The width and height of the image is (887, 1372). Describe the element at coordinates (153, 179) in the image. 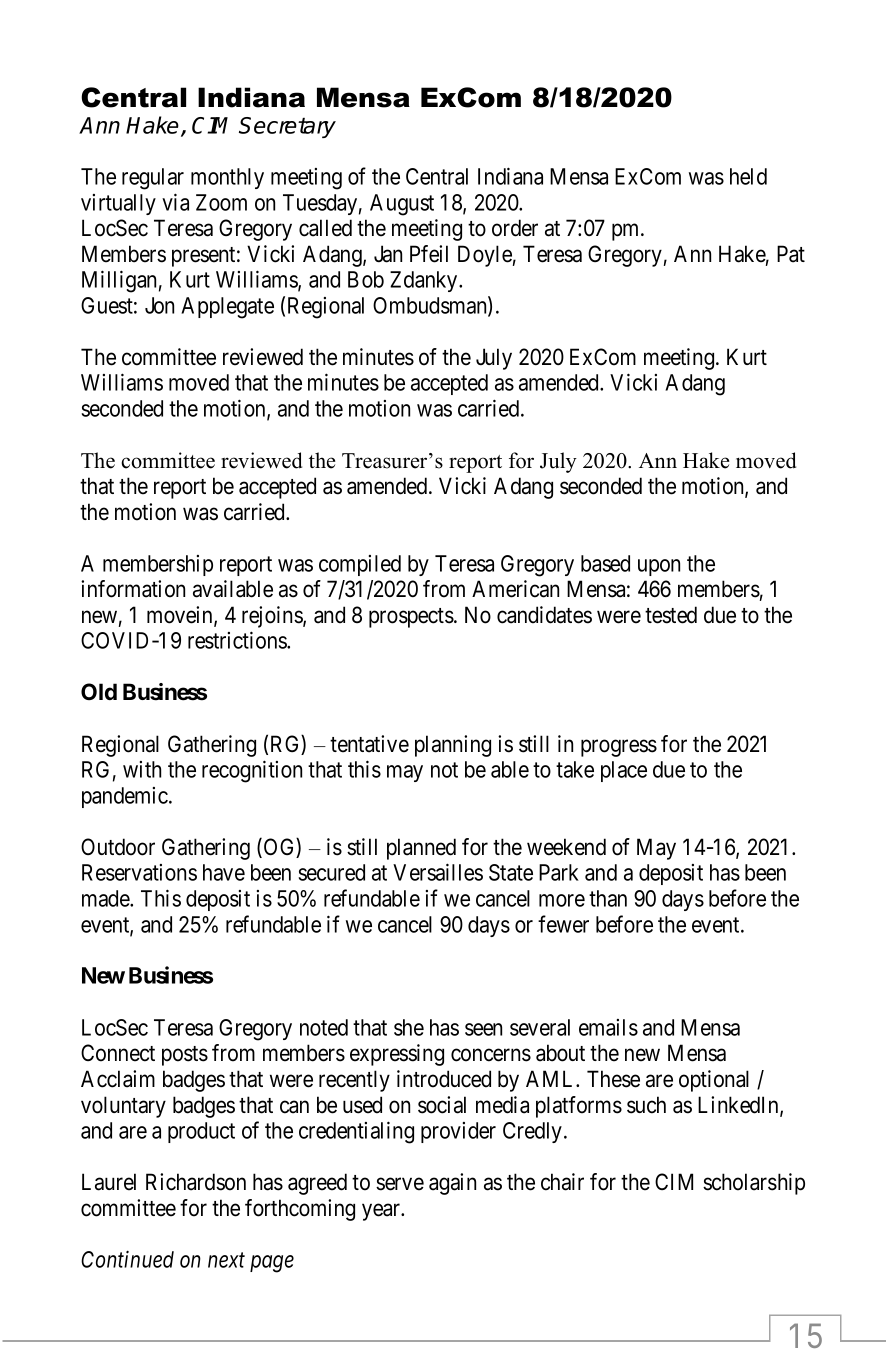

I see `regular` at that location.
